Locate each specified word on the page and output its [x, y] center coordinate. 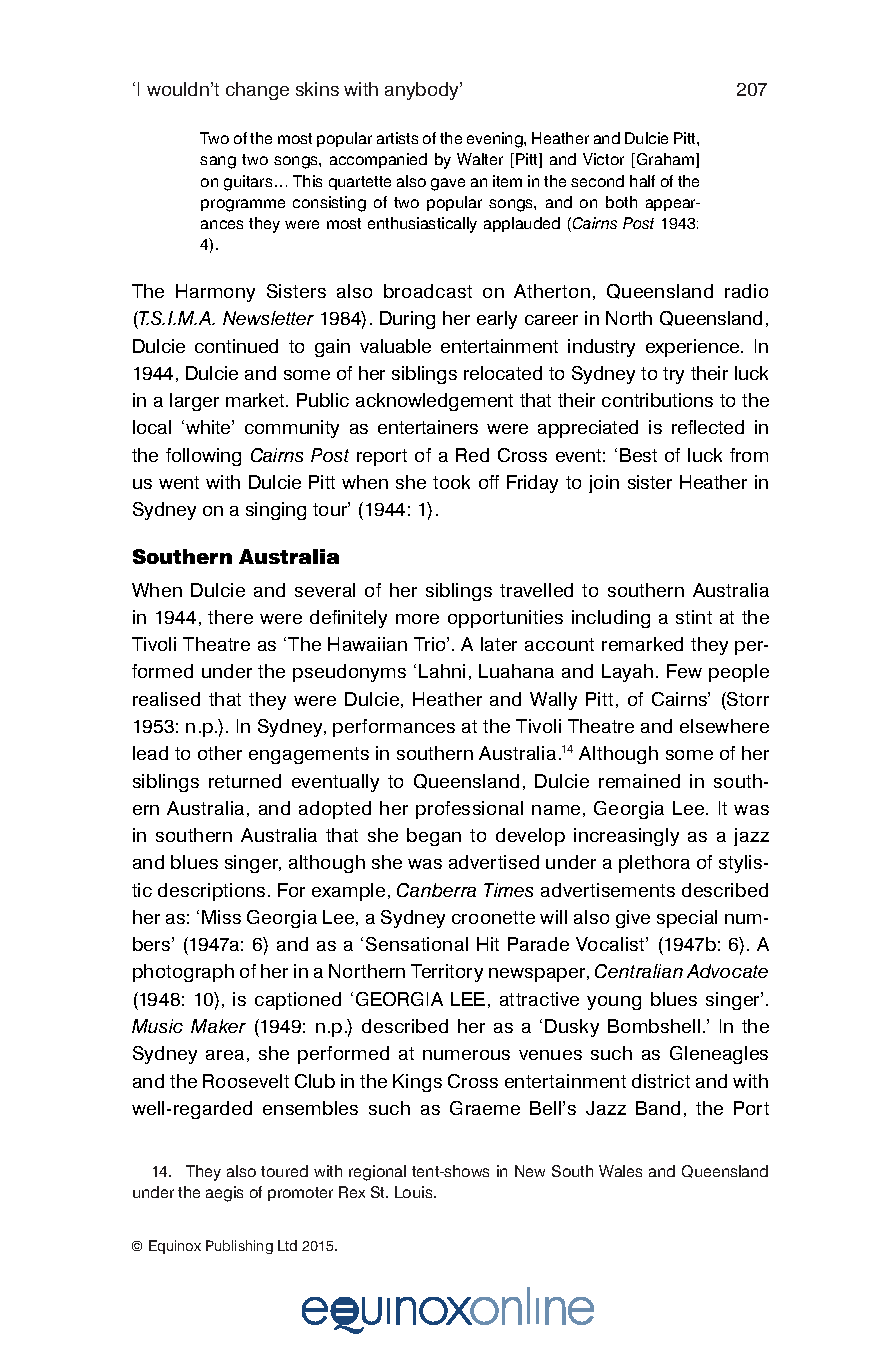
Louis [415, 1192]
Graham [665, 159]
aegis [224, 1194]
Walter [480, 159]
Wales [620, 1171]
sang [218, 162]
